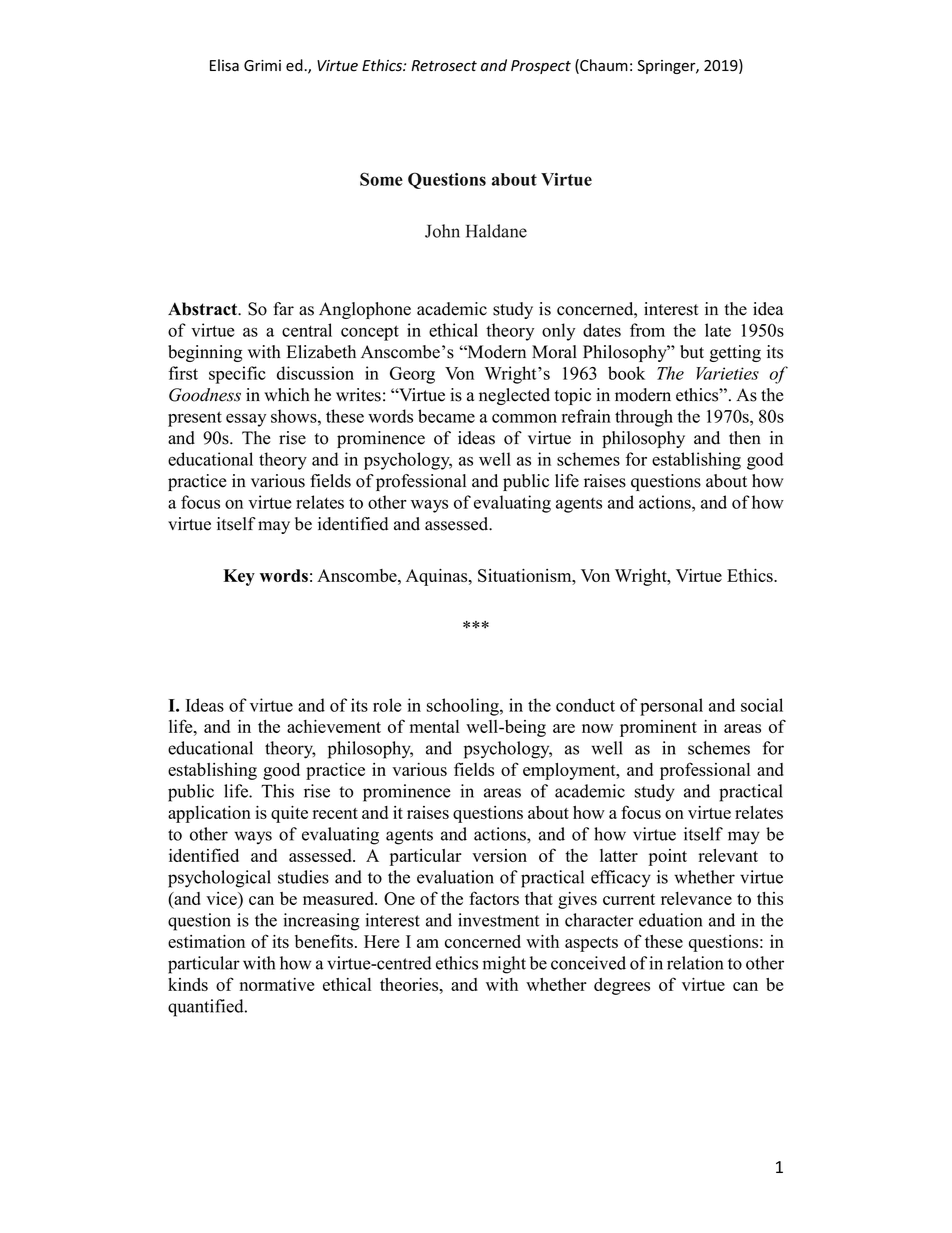 This screenshot has height=1233, width=952. Describe the element at coordinates (239, 577) in the screenshot. I see `Key` at that location.
